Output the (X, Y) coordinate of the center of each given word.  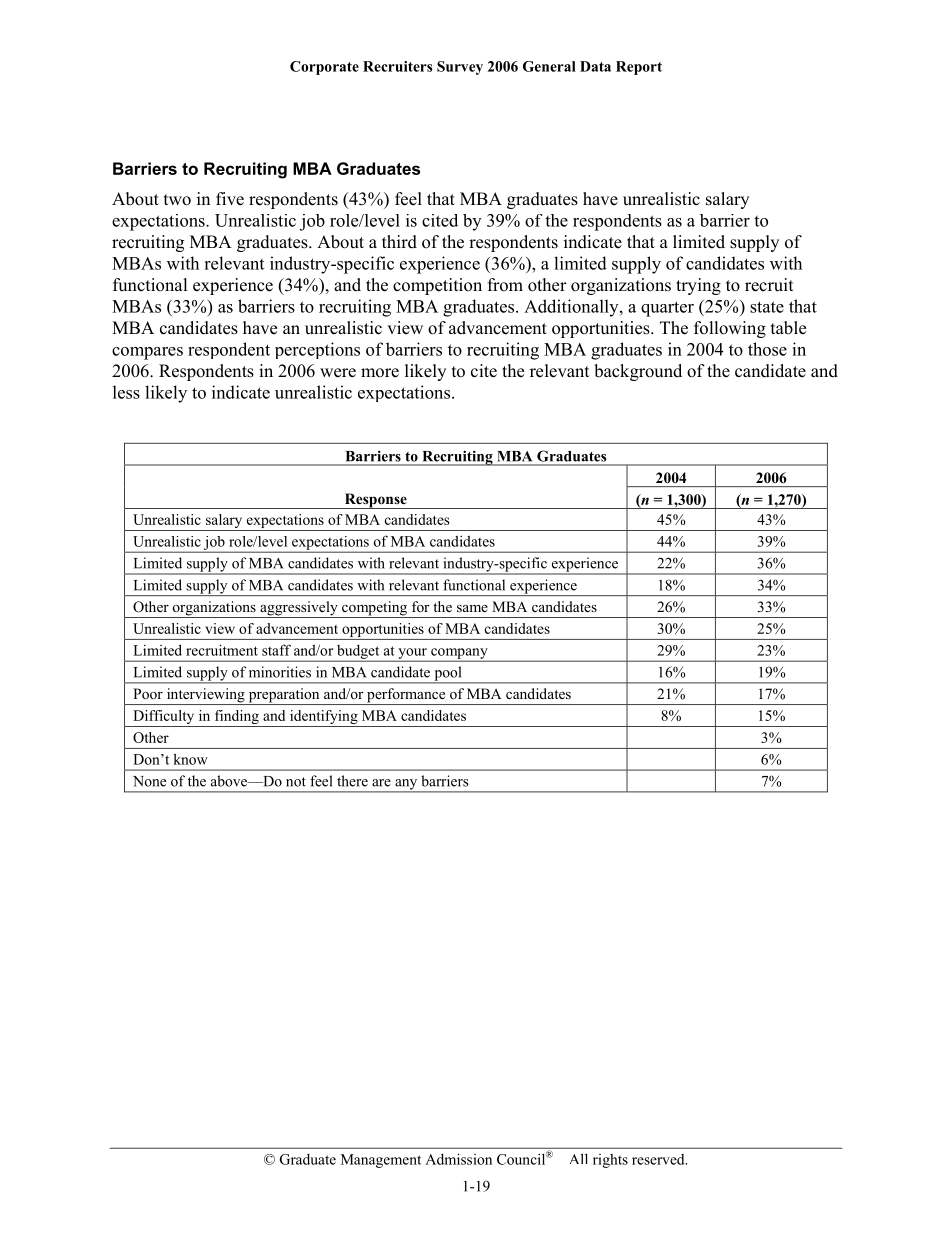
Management (381, 1161)
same (472, 608)
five (230, 199)
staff (276, 650)
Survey (460, 68)
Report (639, 68)
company (459, 654)
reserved (659, 1159)
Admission (458, 1159)
